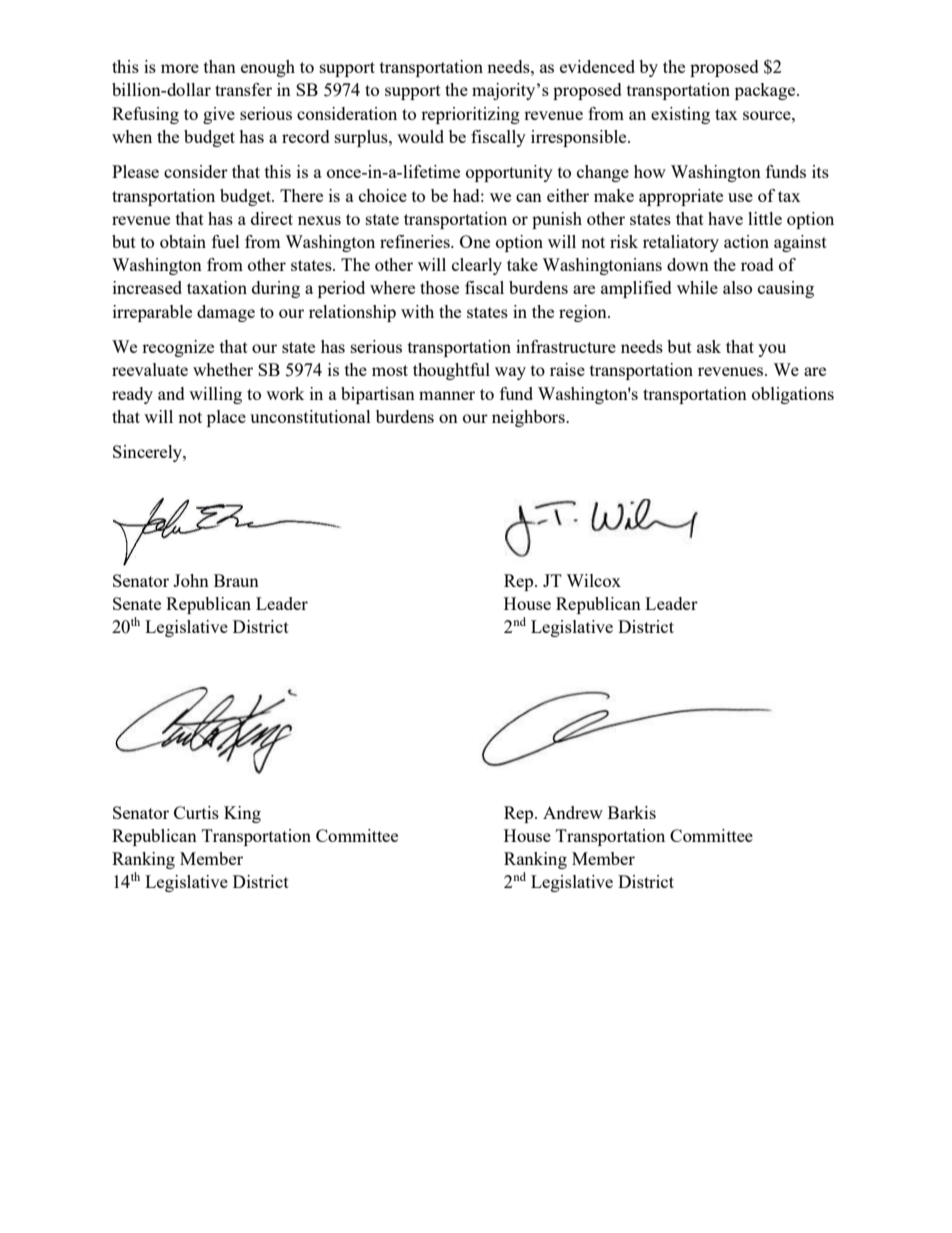  Describe the element at coordinates (470, 115) in the page. I see `reprioritizing` at that location.
